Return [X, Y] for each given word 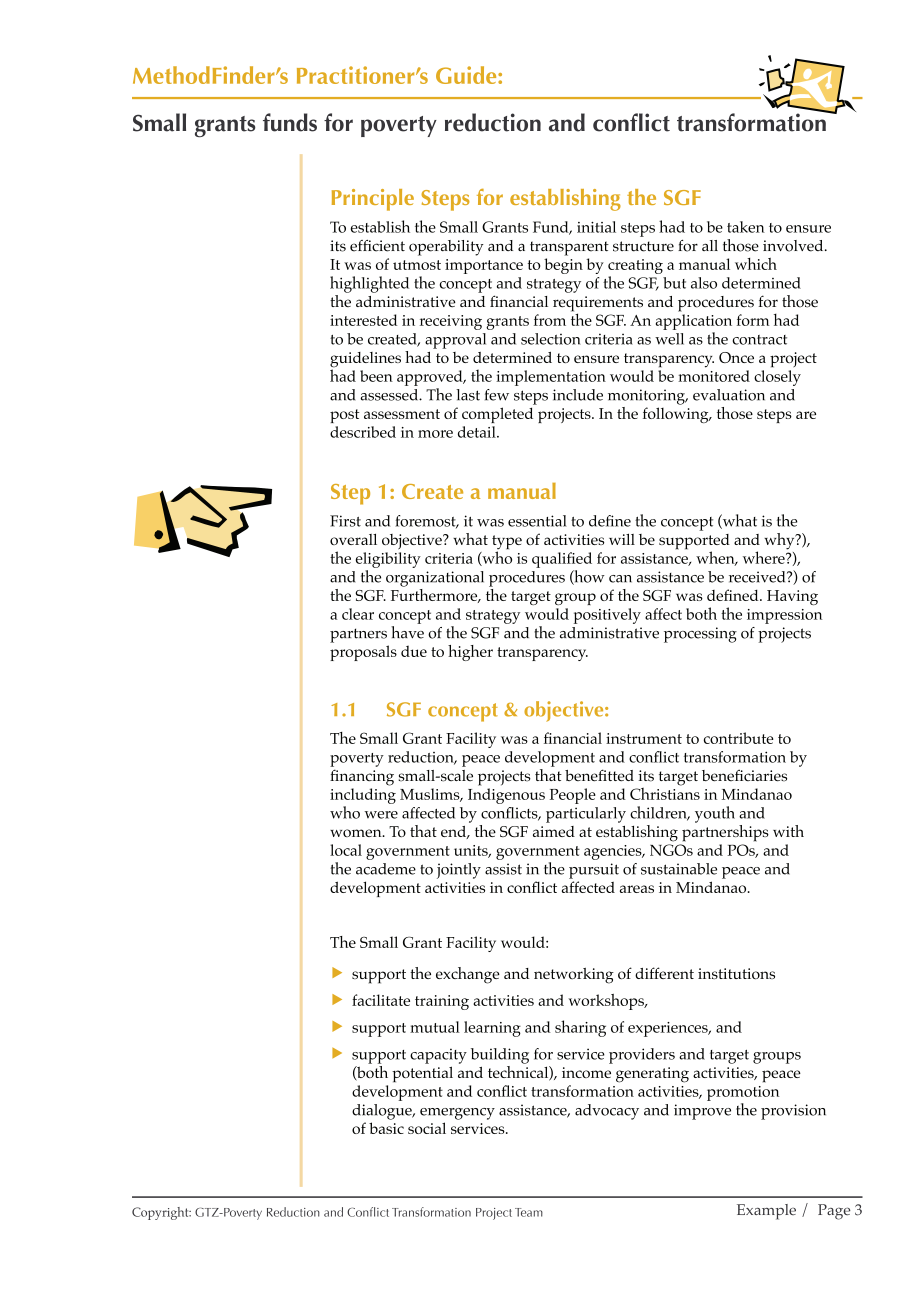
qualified [562, 560]
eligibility [388, 560]
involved [794, 246]
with [788, 831]
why [780, 541]
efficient [377, 246]
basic [386, 1128]
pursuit [594, 871]
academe [386, 869]
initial [596, 227]
